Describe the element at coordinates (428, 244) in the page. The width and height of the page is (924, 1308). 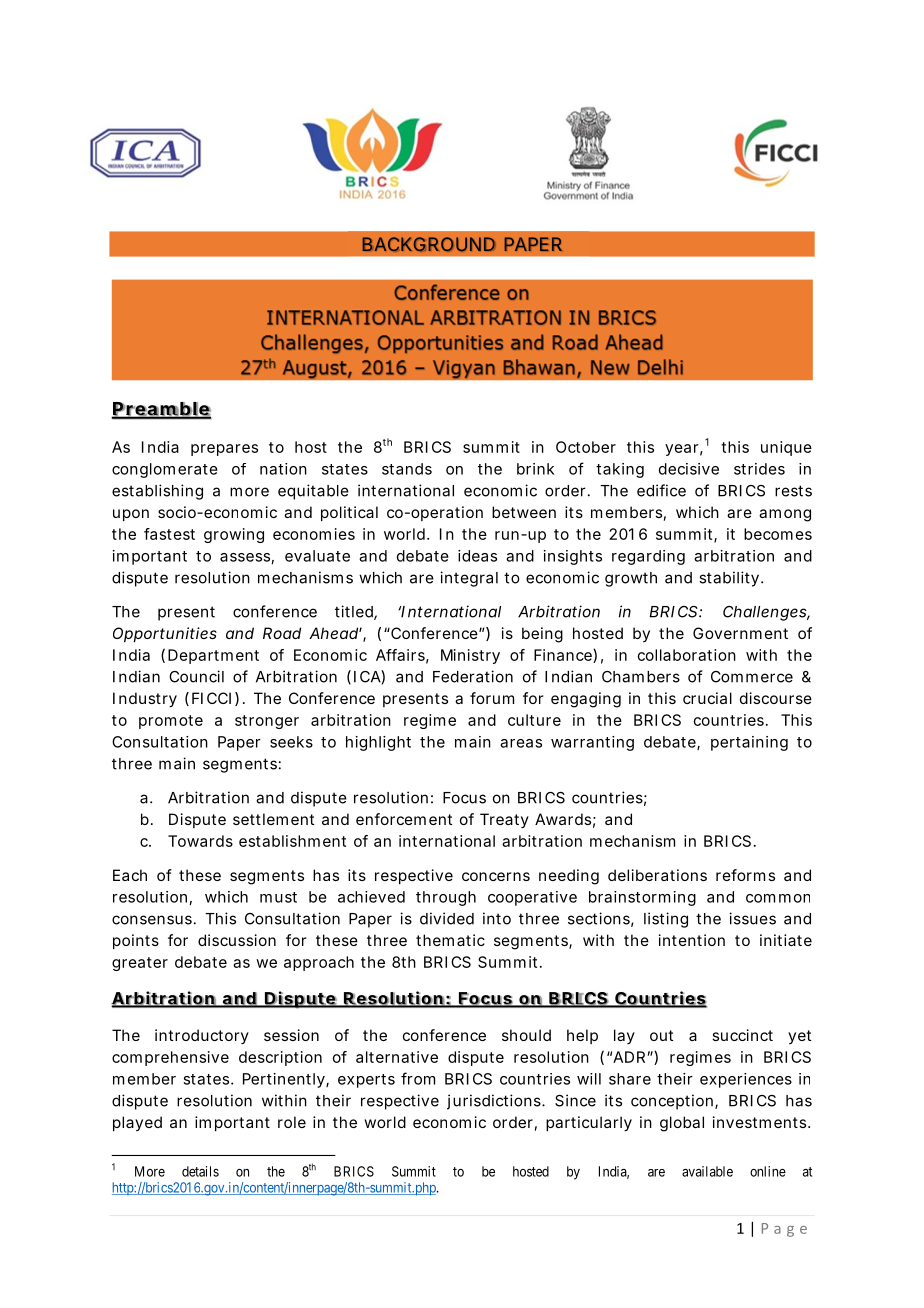
I see `BACKGROUND` at that location.
